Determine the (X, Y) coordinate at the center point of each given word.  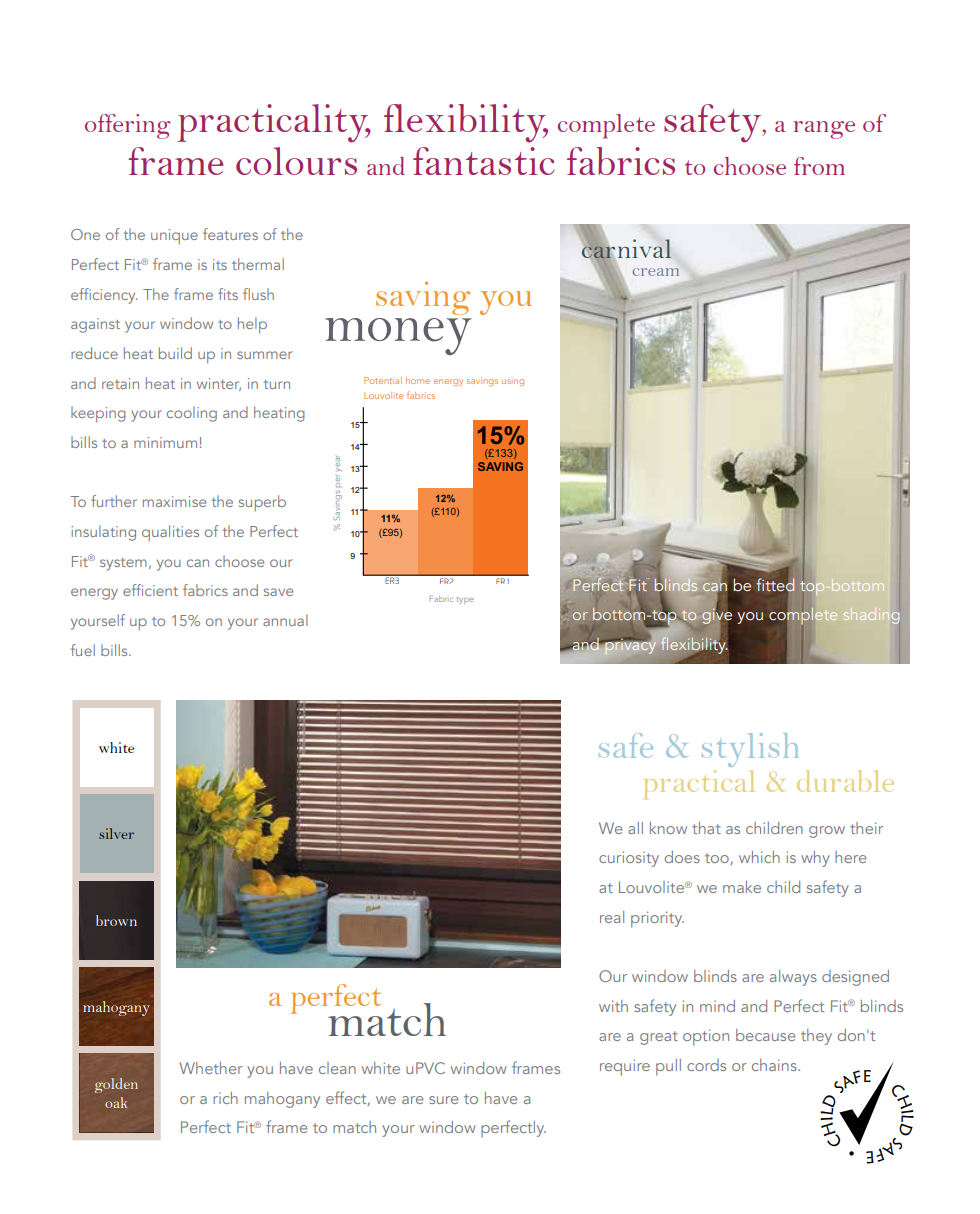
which (759, 857)
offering (128, 126)
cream (656, 272)
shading (872, 616)
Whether (211, 1068)
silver (116, 833)
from (819, 166)
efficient (150, 590)
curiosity (629, 859)
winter (219, 384)
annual (285, 620)
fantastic (483, 161)
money (398, 336)
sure (444, 1100)
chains (775, 1065)
